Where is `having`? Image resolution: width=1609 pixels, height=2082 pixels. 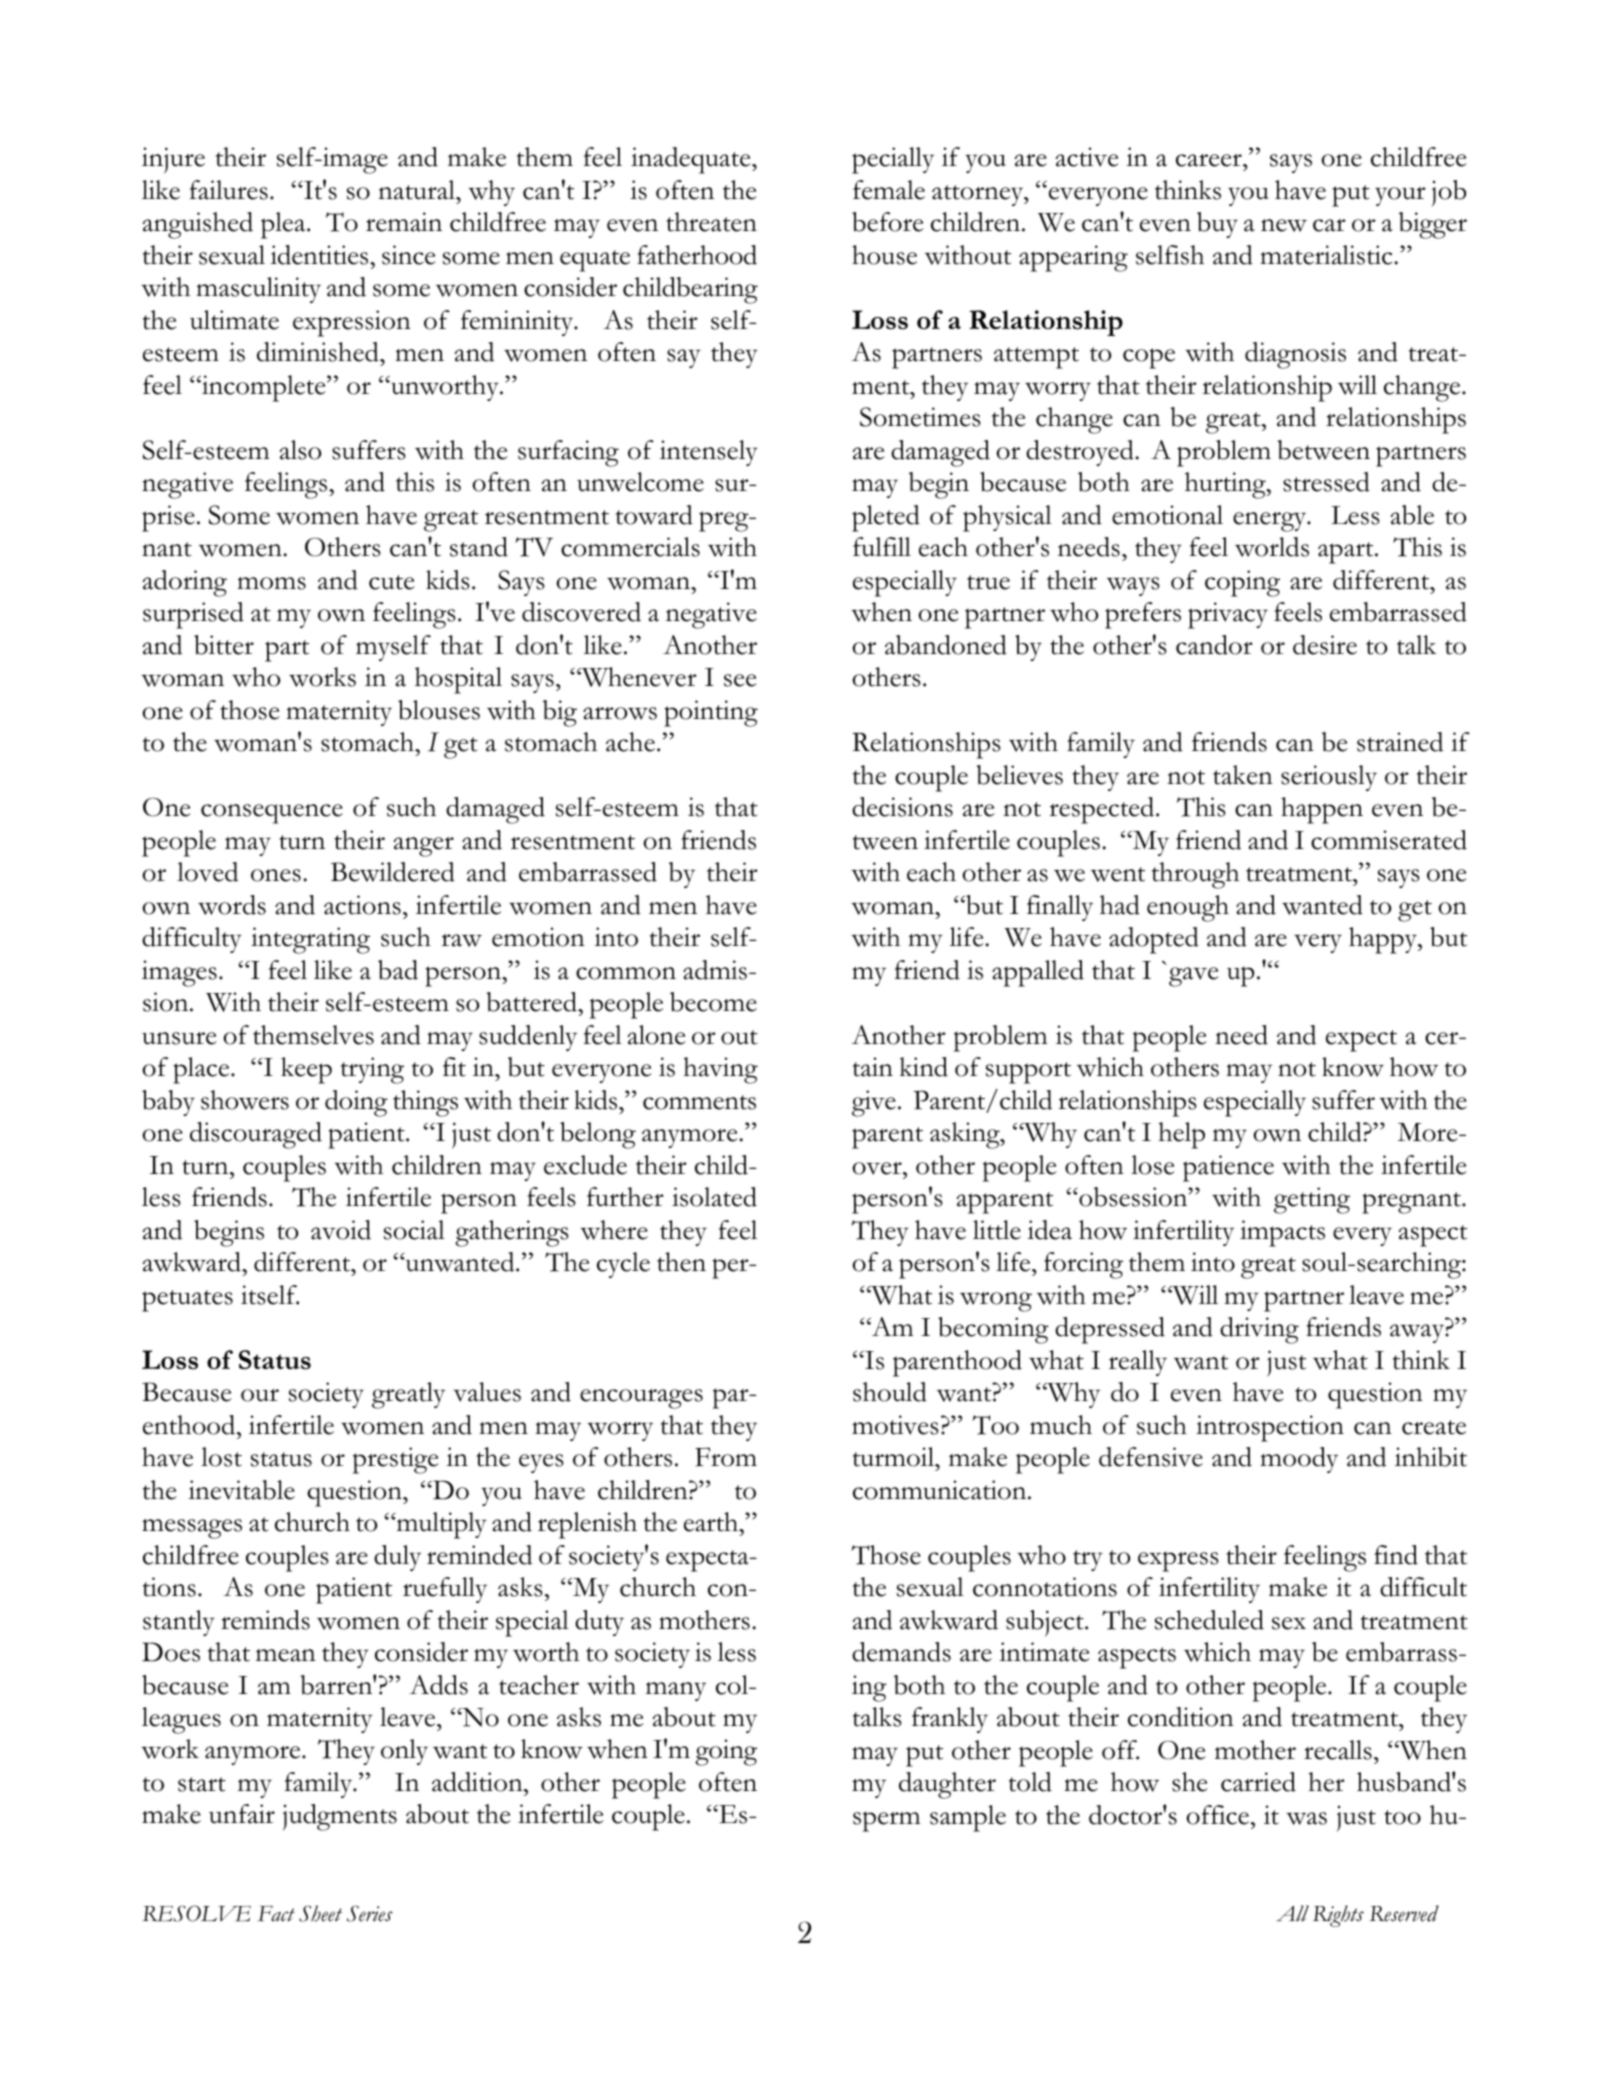 having is located at coordinates (720, 1070).
